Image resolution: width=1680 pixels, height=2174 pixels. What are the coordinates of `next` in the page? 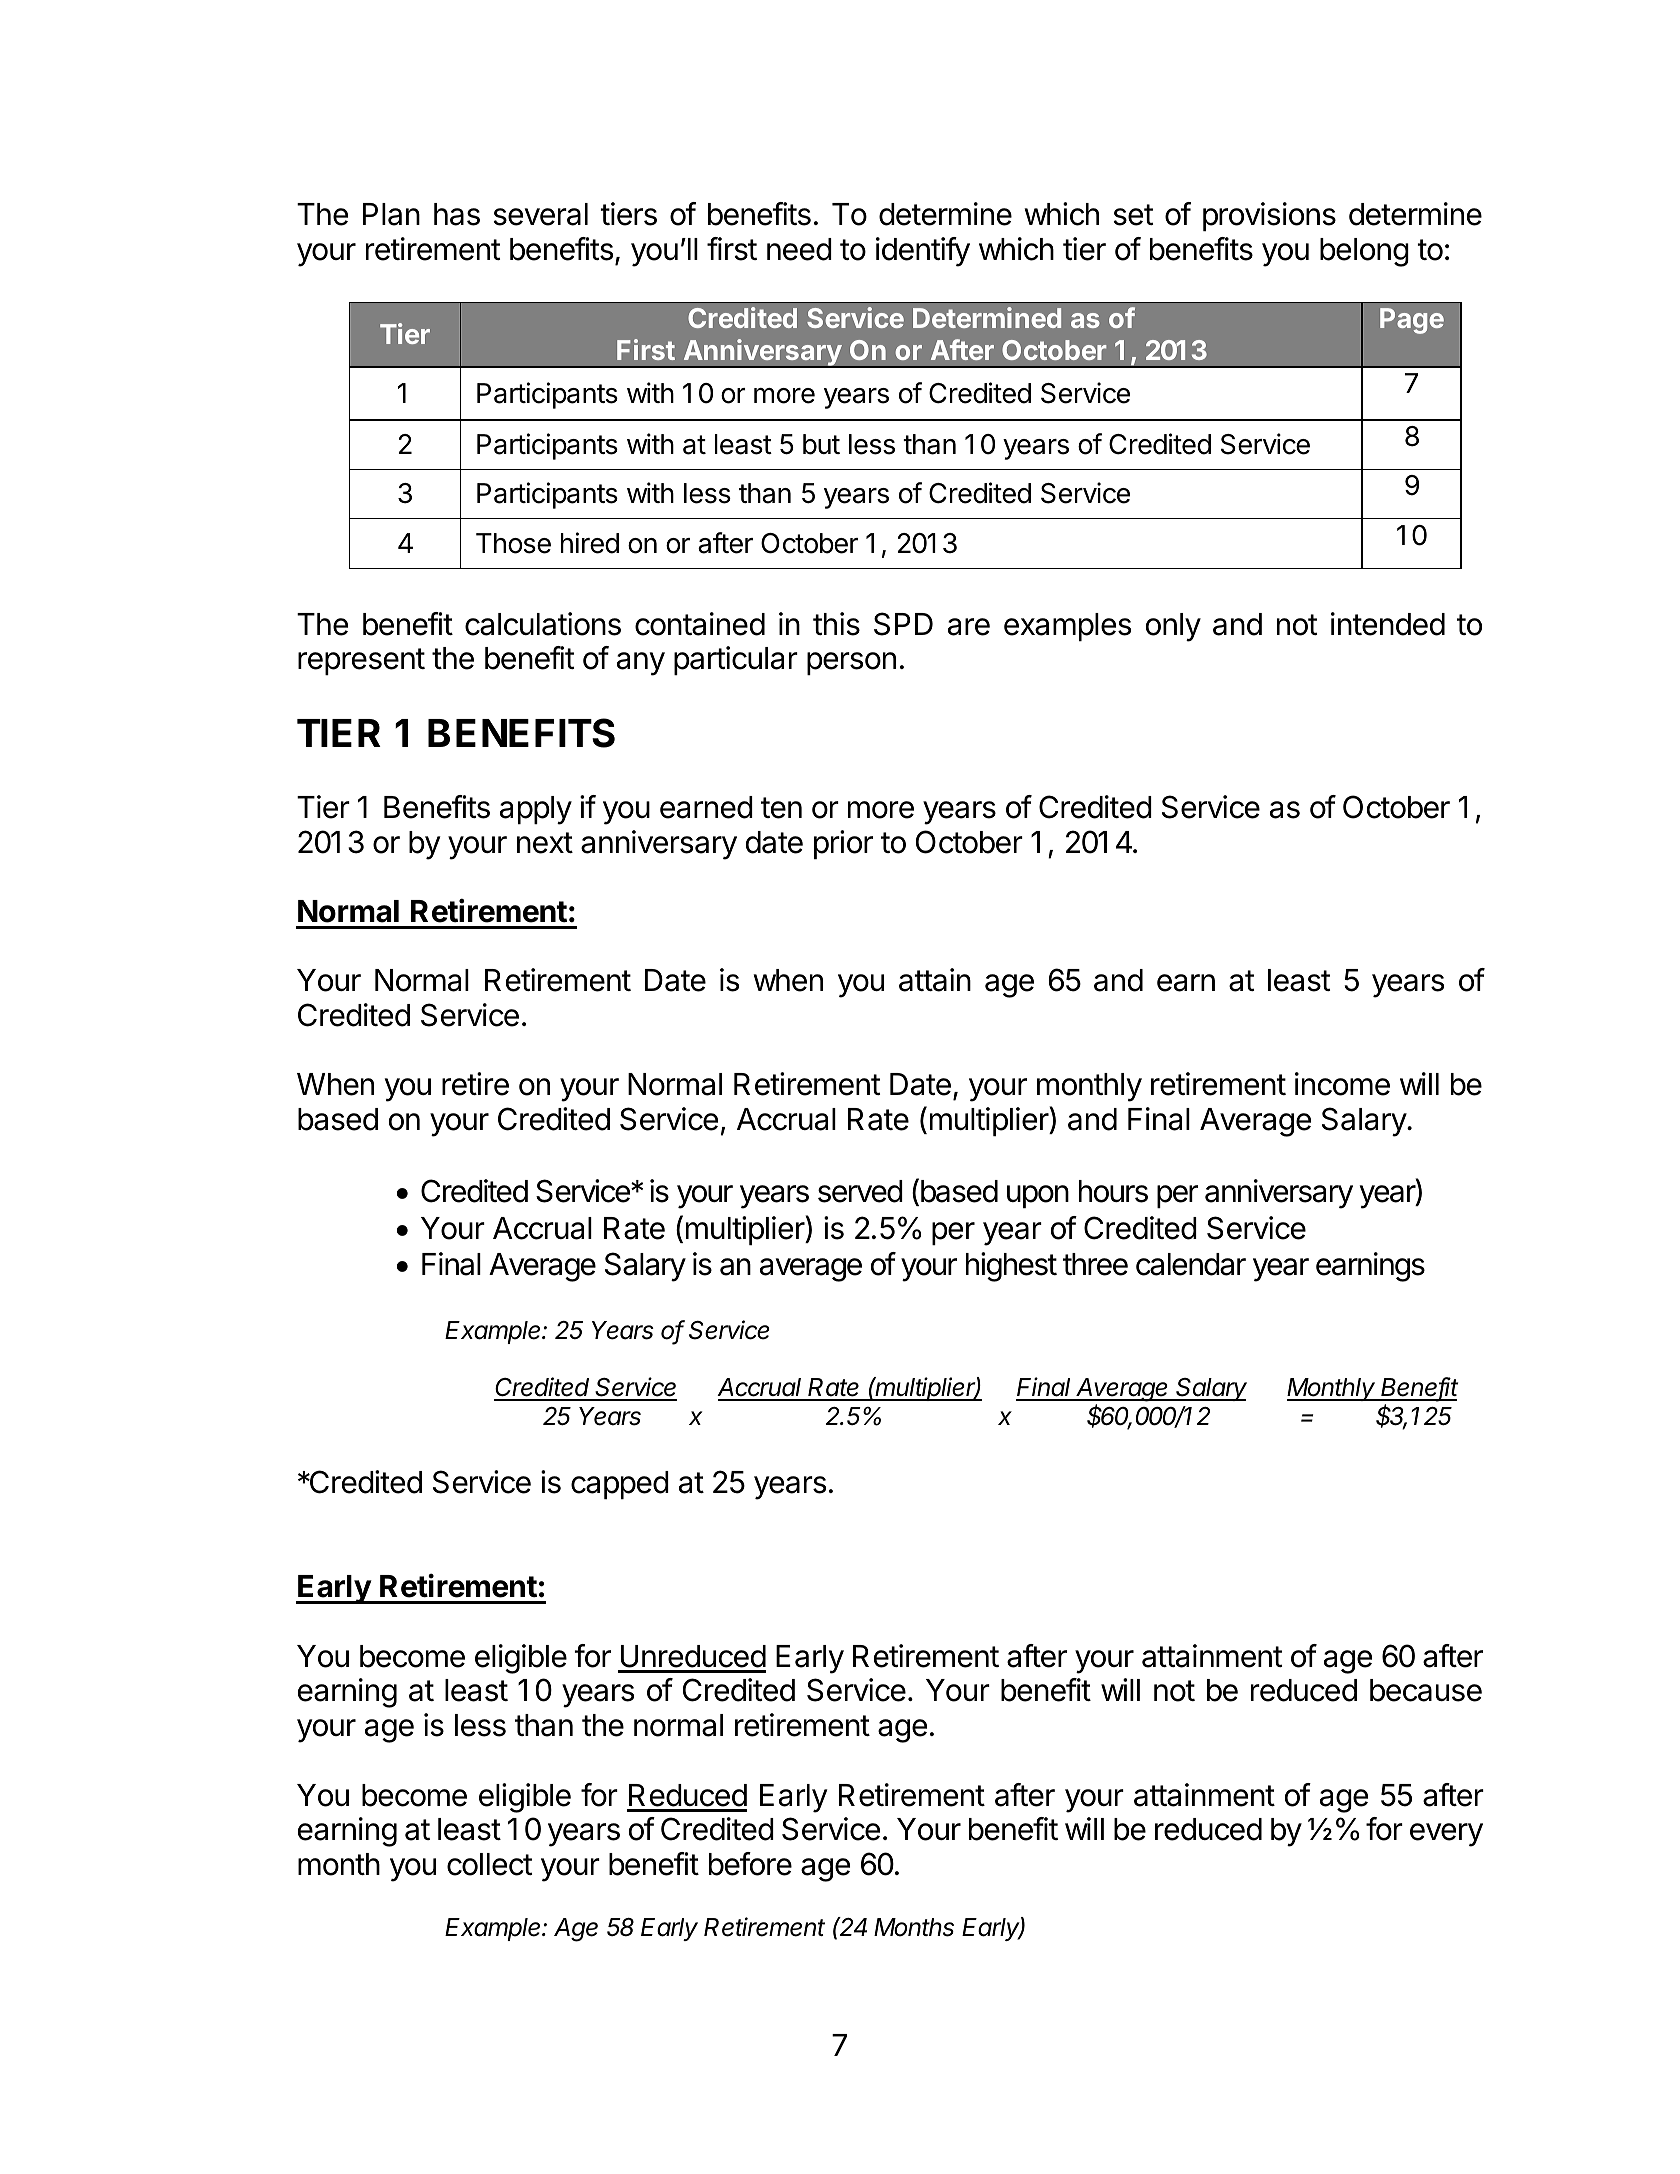 It's located at (545, 843).
